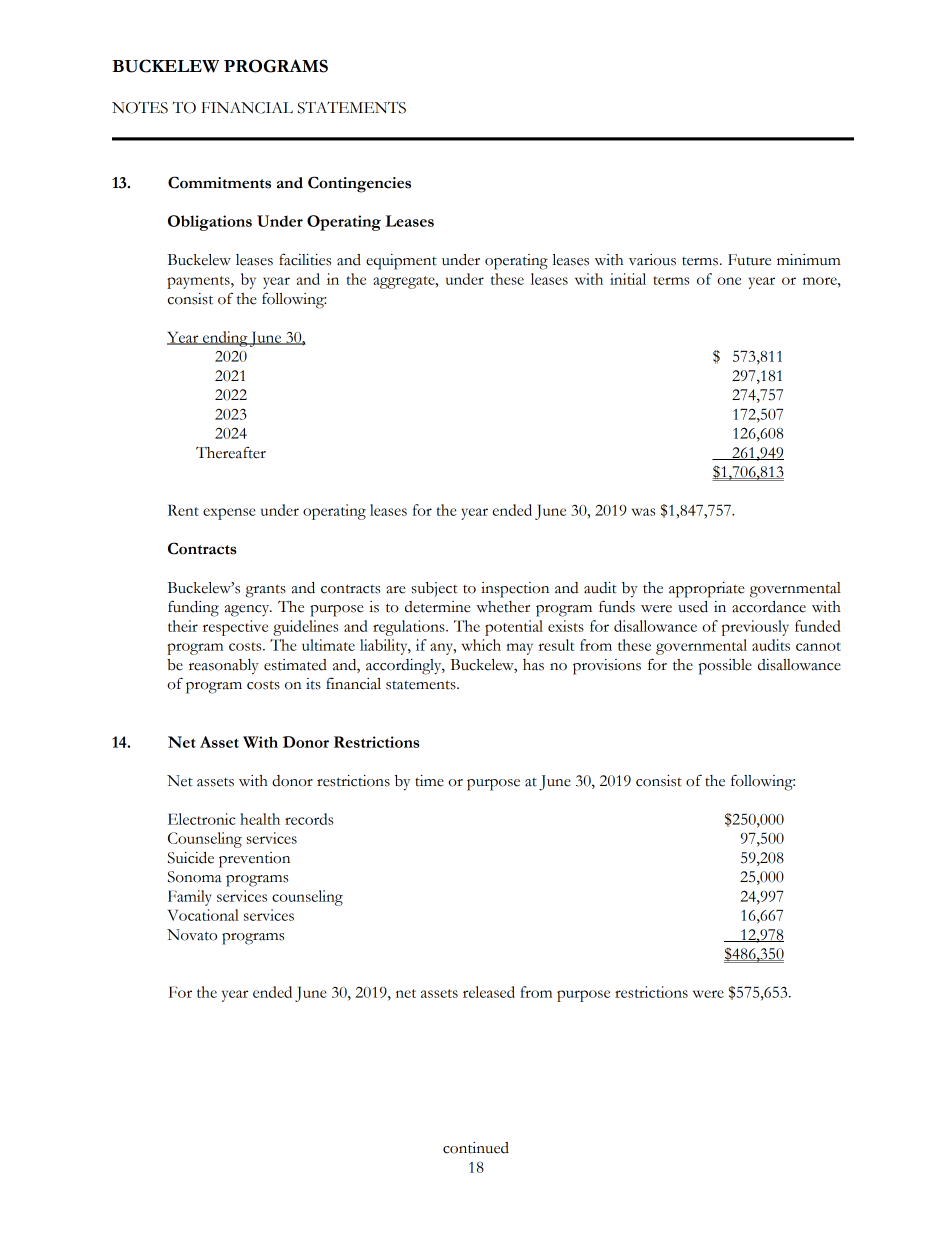  What do you see at coordinates (481, 645) in the screenshot?
I see `which` at bounding box center [481, 645].
